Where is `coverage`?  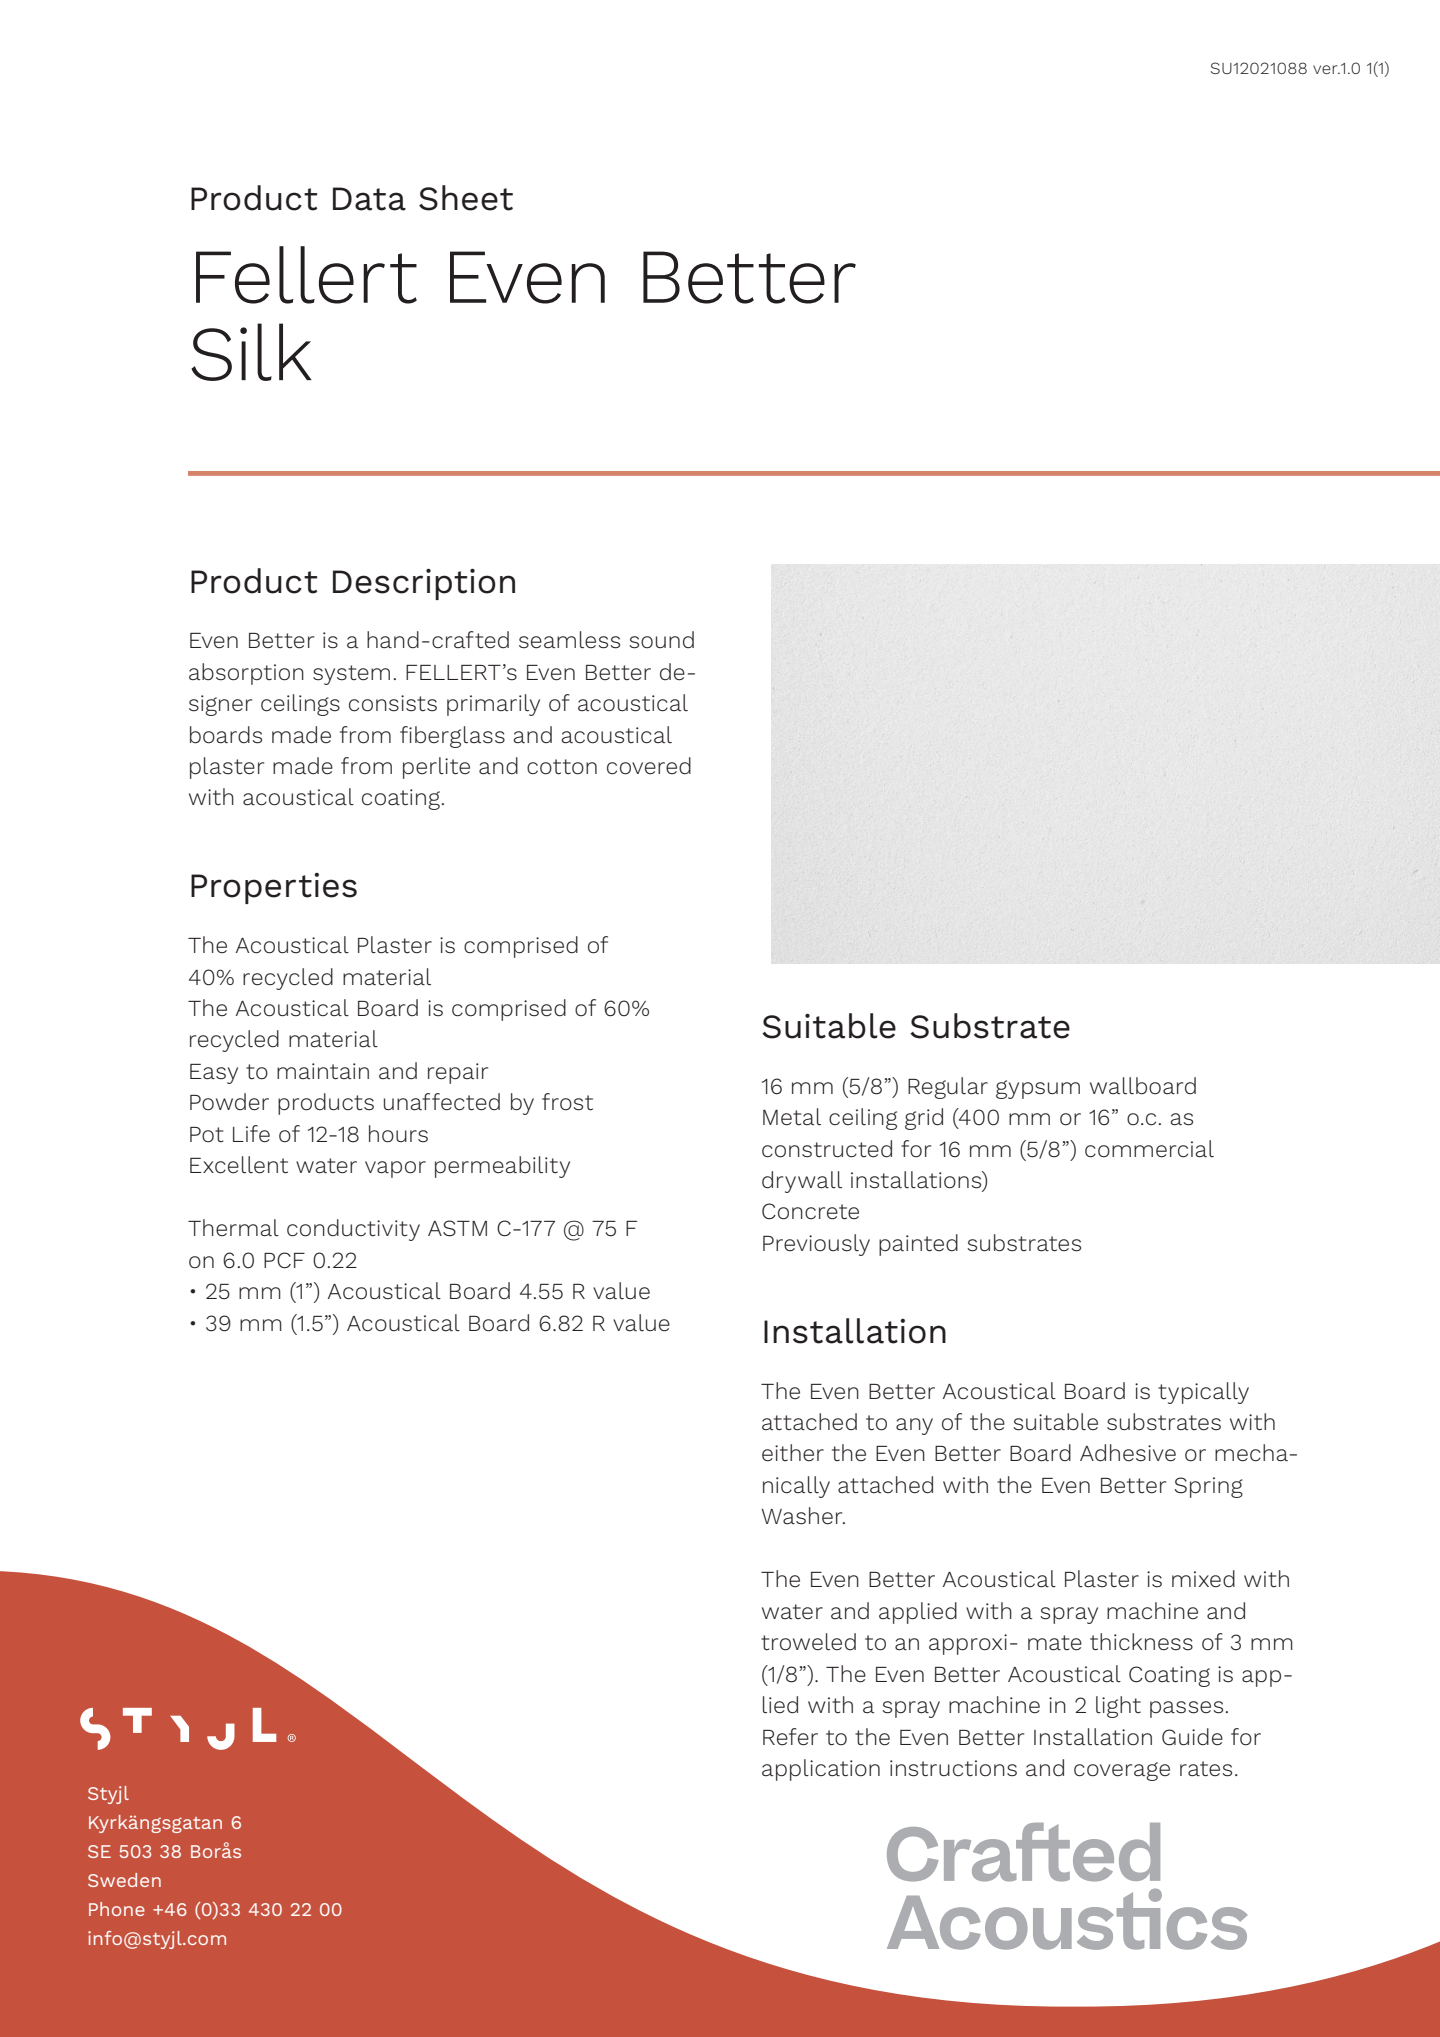 coverage is located at coordinates (1122, 1771).
